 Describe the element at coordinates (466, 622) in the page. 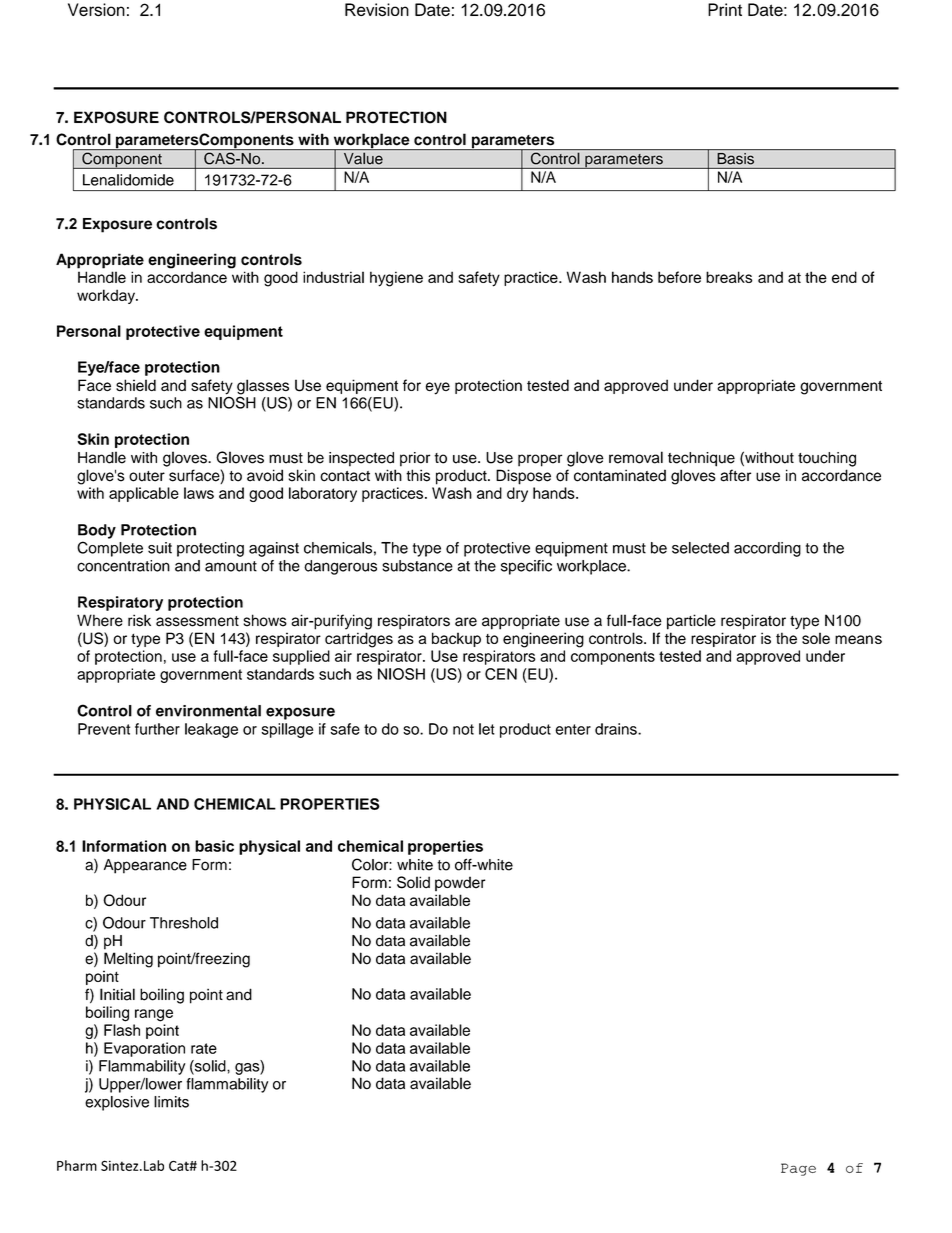

I see `are` at that location.
